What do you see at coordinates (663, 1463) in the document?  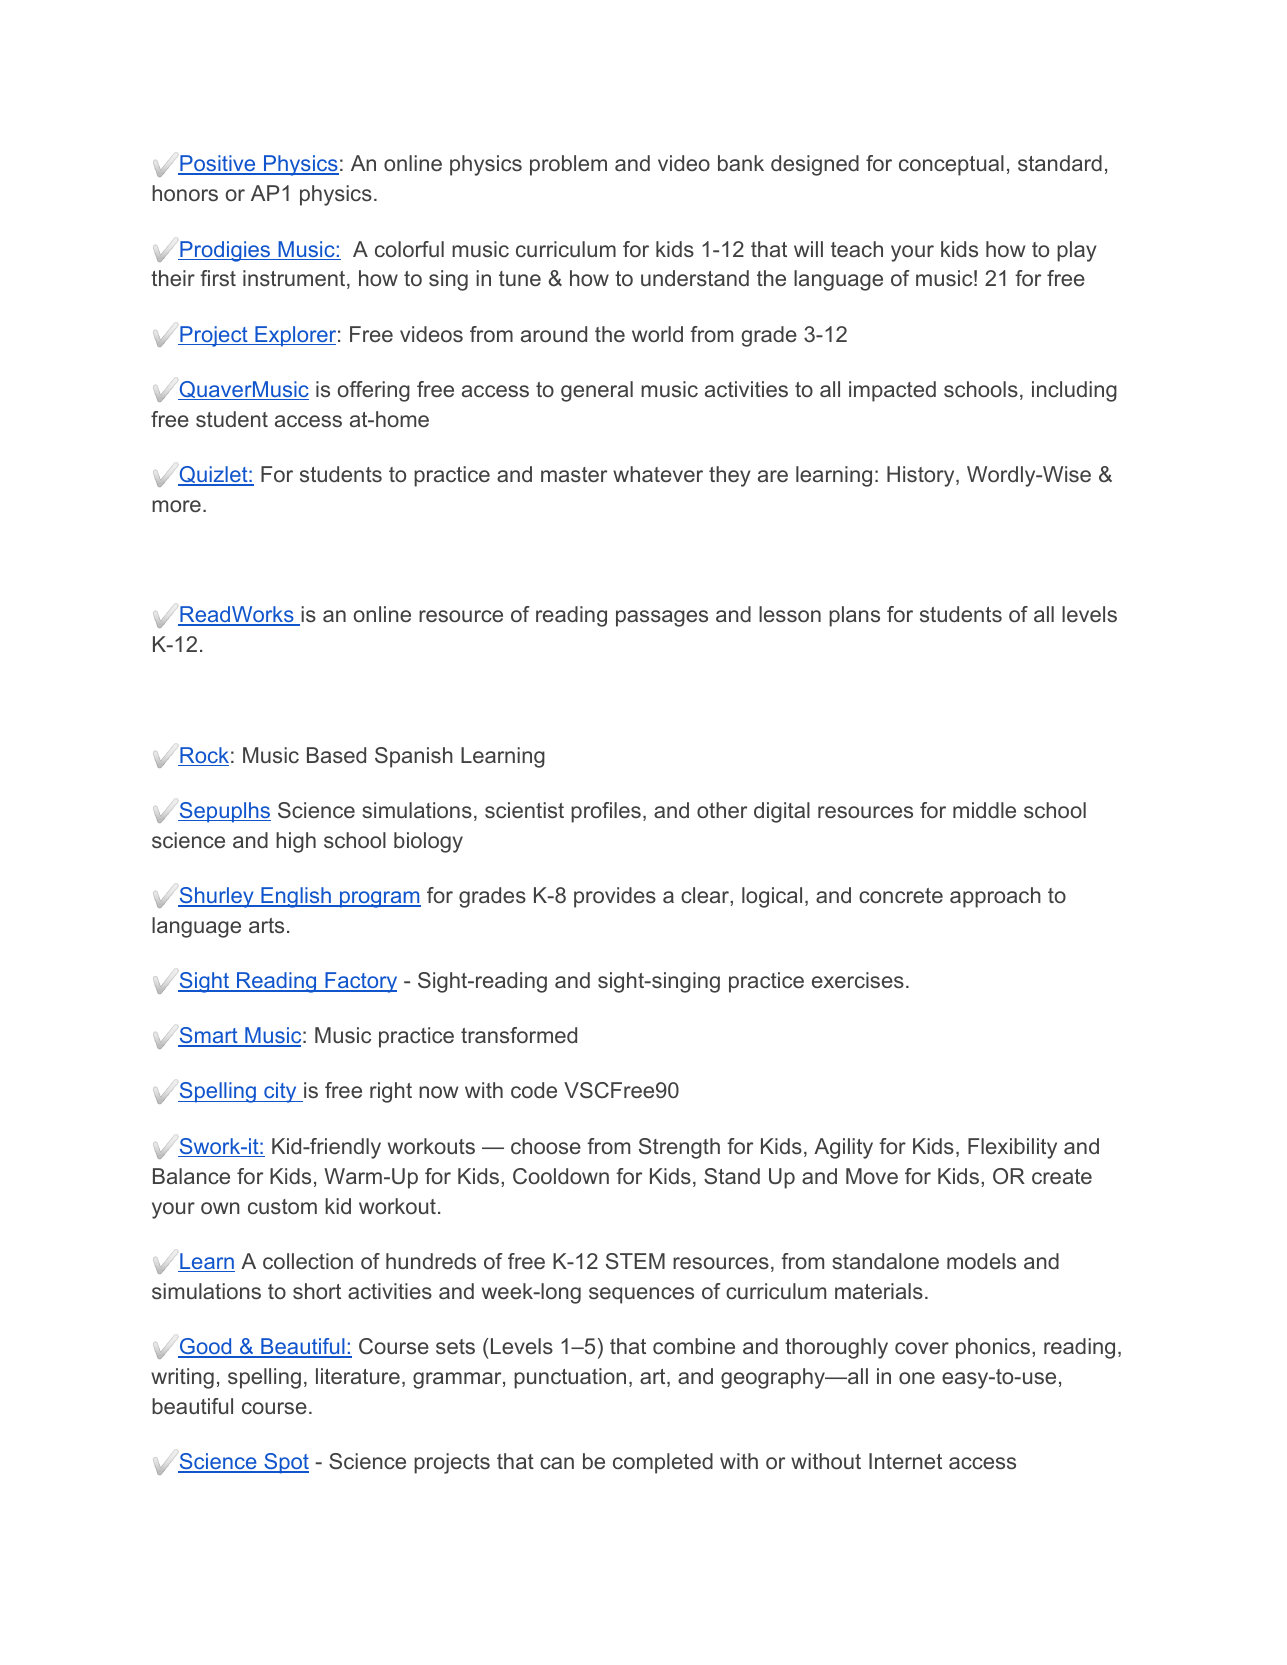 I see `completed` at bounding box center [663, 1463].
